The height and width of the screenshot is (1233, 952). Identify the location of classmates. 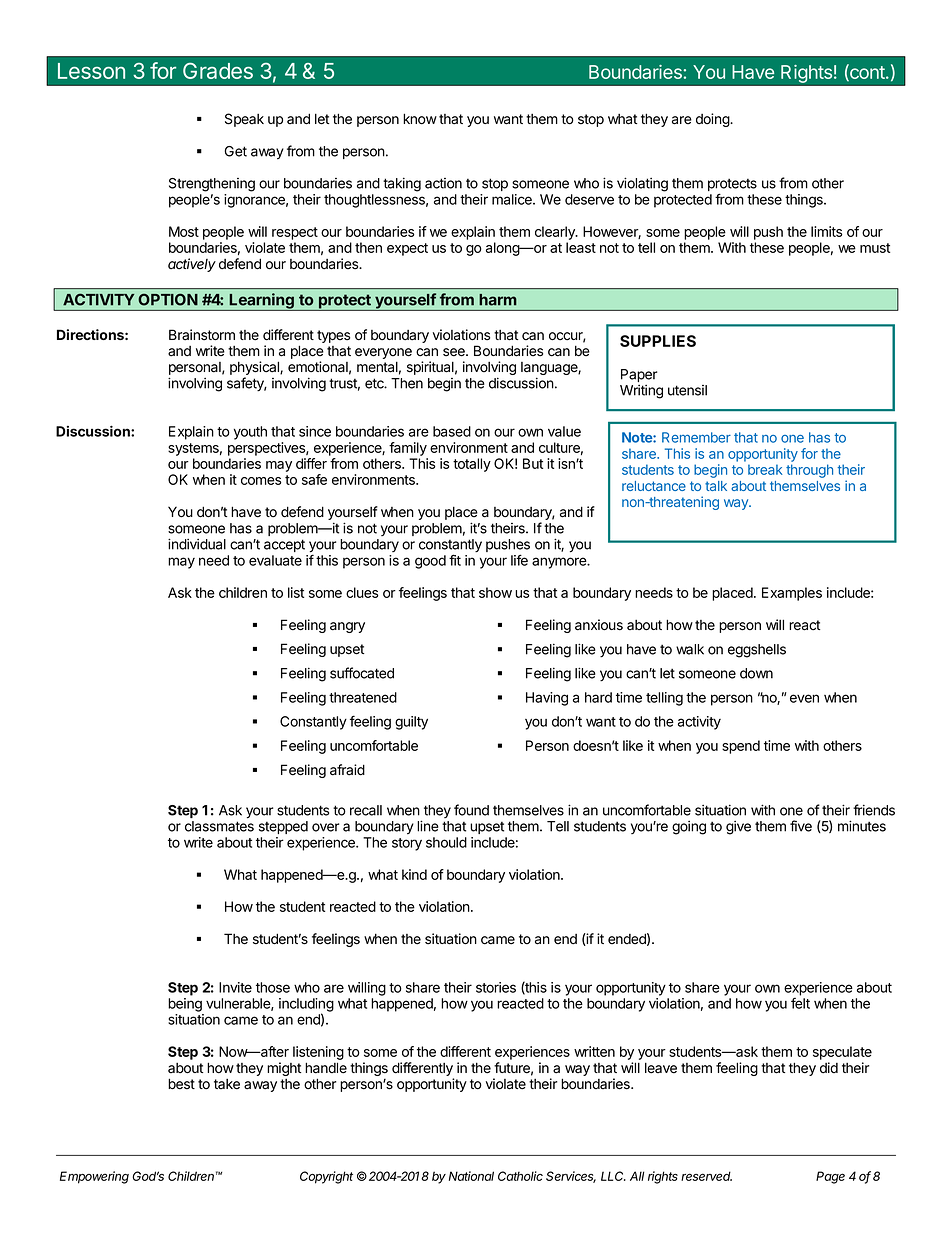
(219, 826).
